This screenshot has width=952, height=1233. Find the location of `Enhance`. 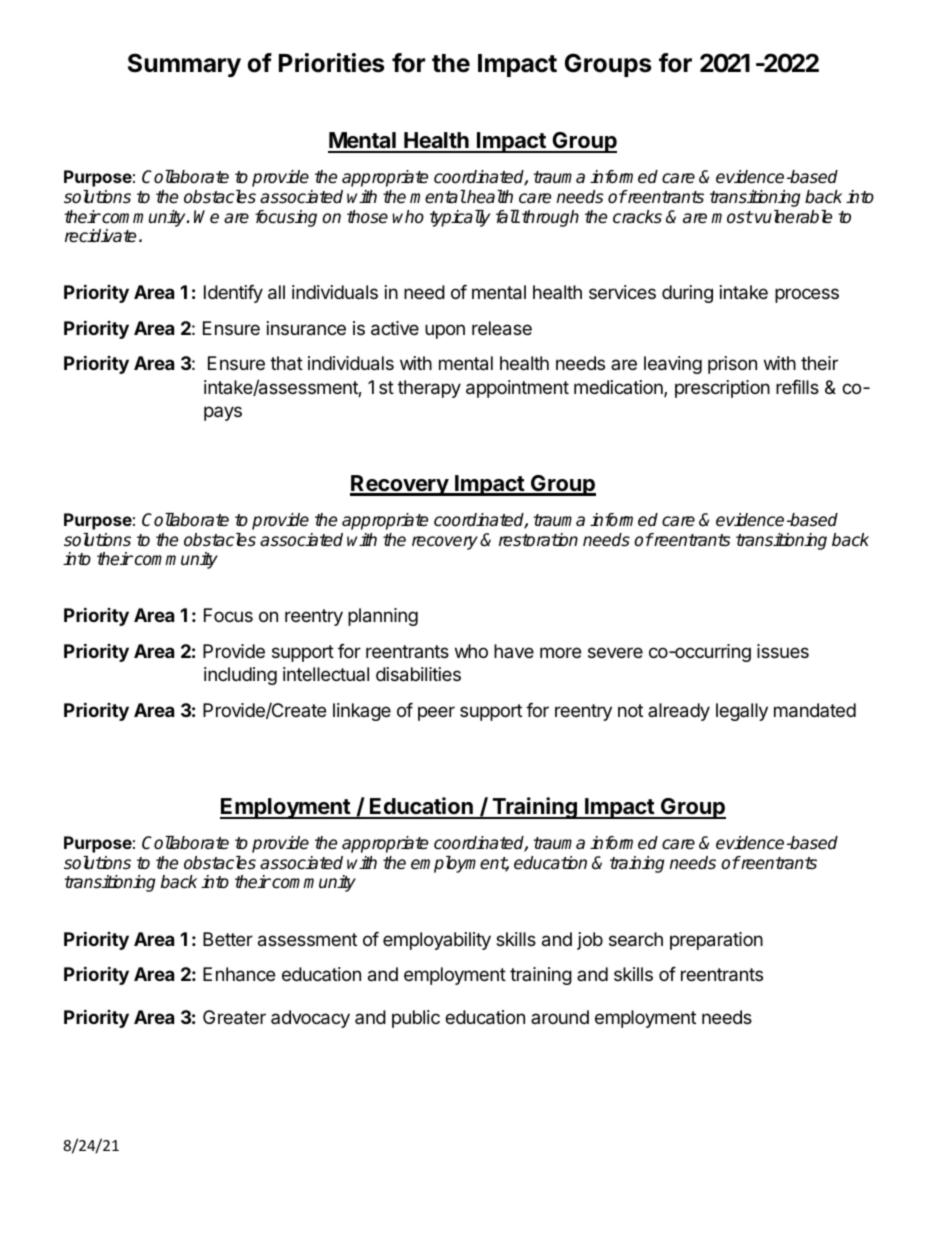

Enhance is located at coordinates (239, 974).
